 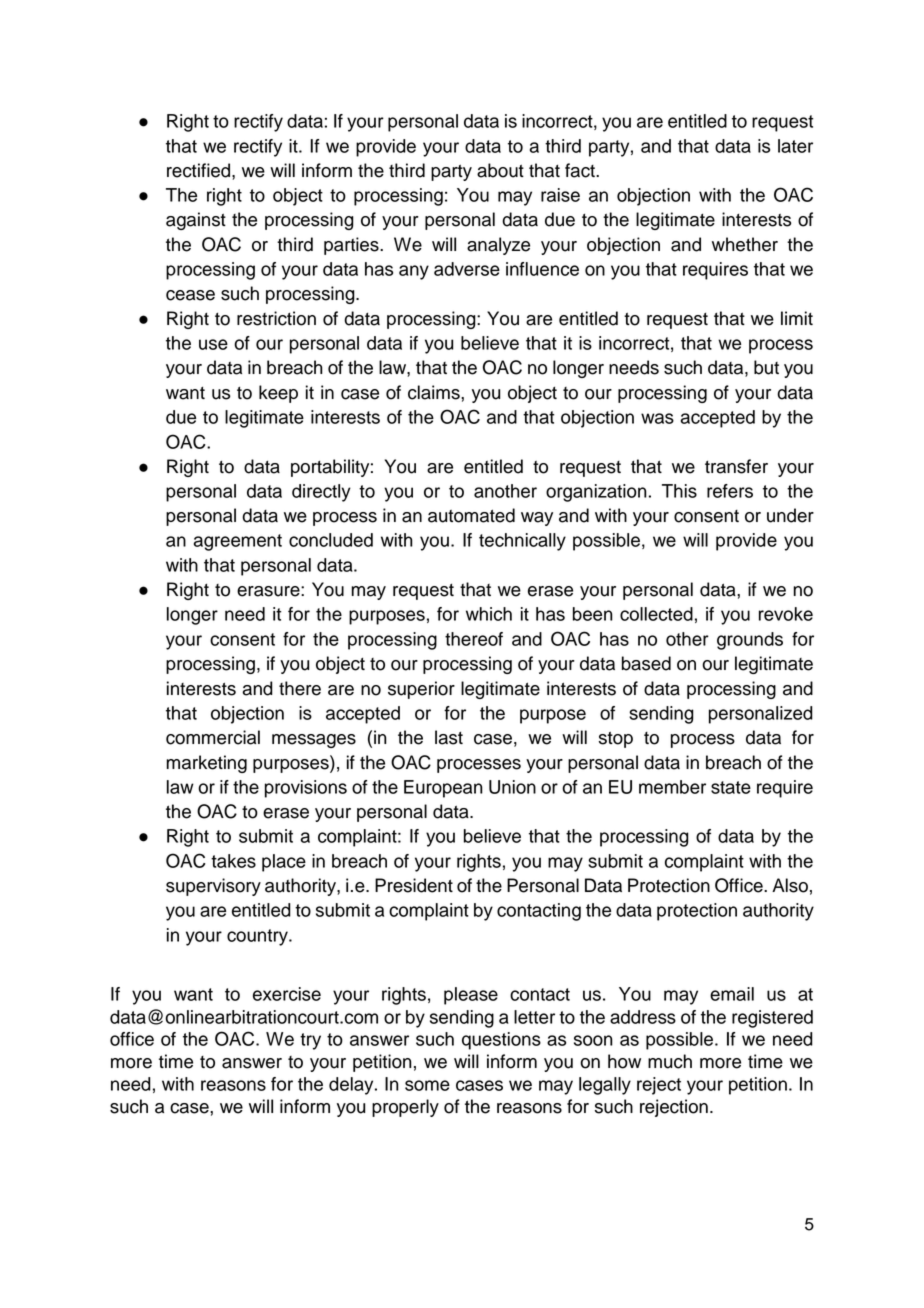 What do you see at coordinates (795, 146) in the image?
I see `later` at bounding box center [795, 146].
